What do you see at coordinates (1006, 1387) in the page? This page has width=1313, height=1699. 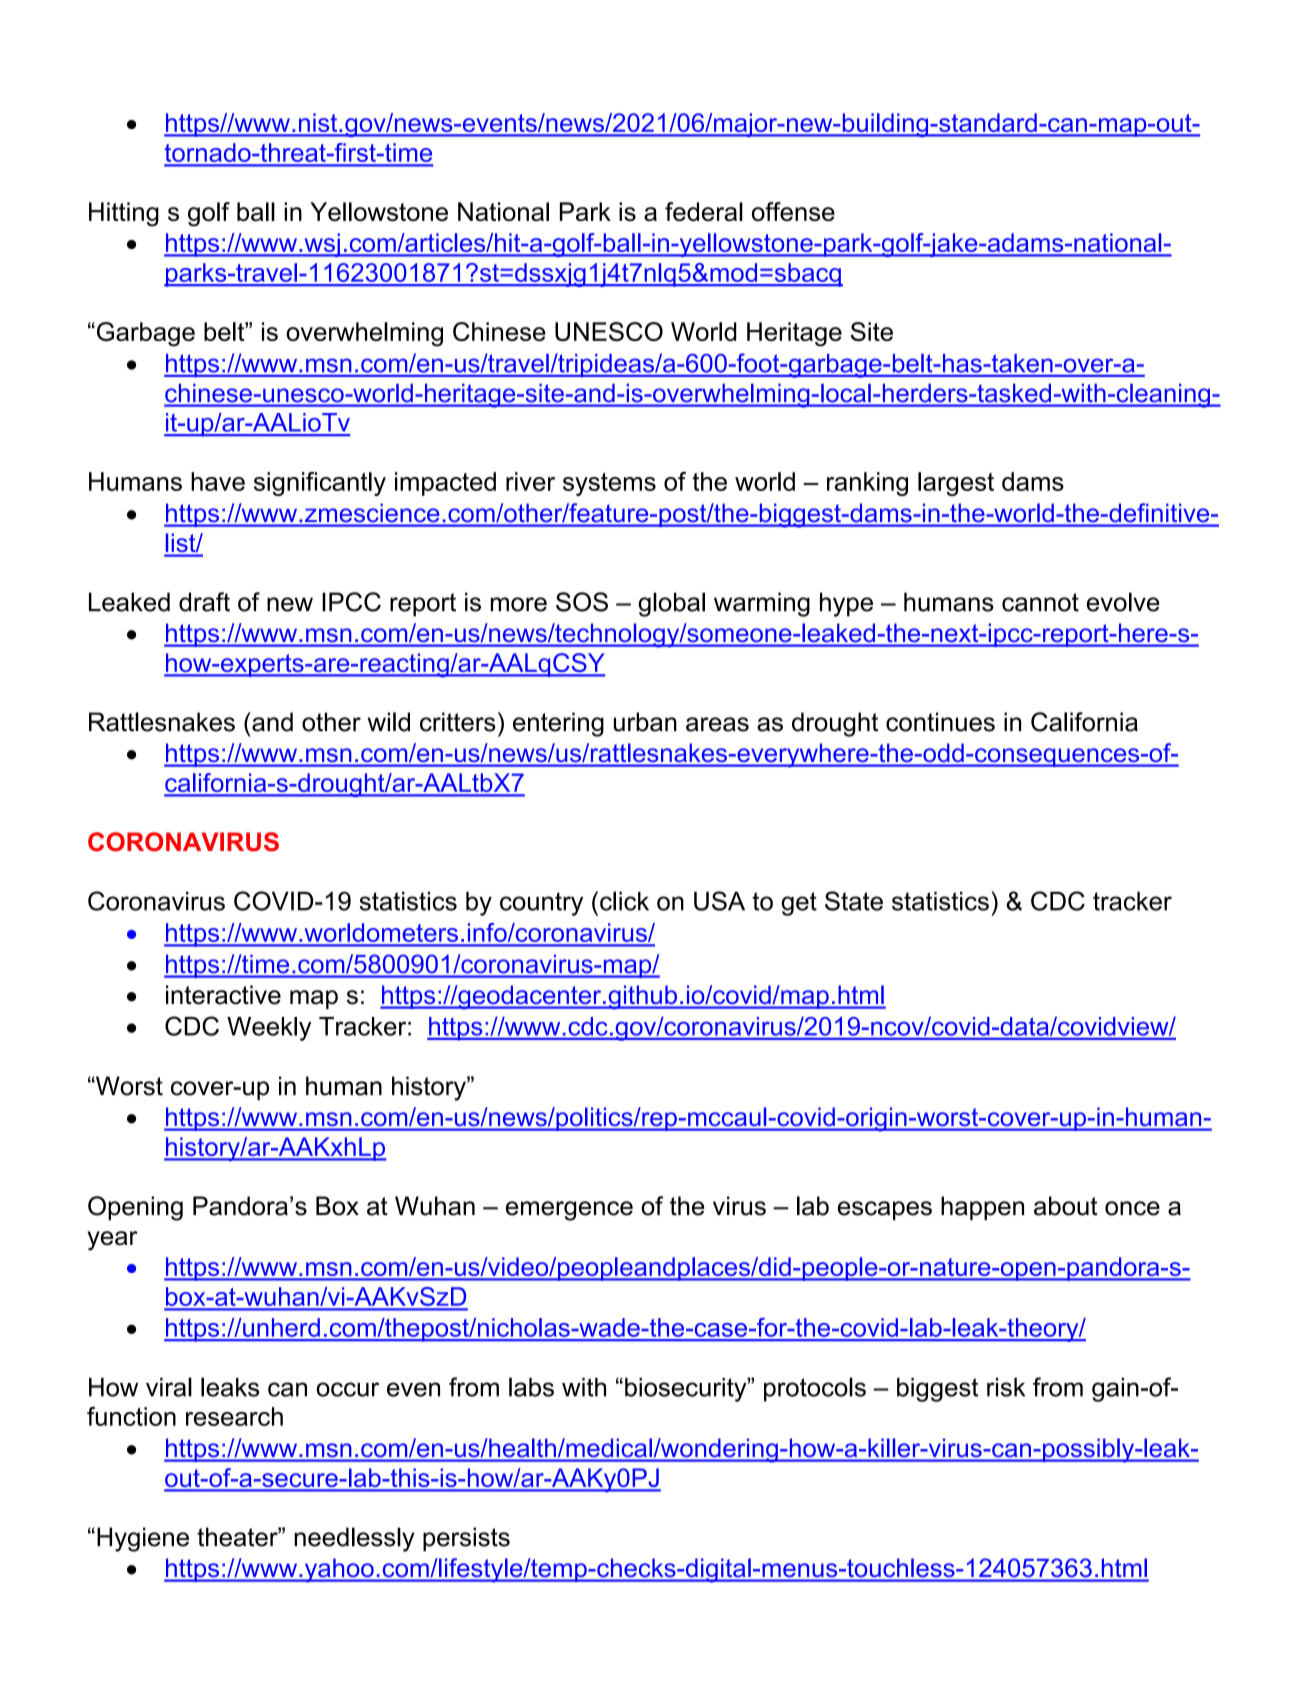 I see `risk` at bounding box center [1006, 1387].
